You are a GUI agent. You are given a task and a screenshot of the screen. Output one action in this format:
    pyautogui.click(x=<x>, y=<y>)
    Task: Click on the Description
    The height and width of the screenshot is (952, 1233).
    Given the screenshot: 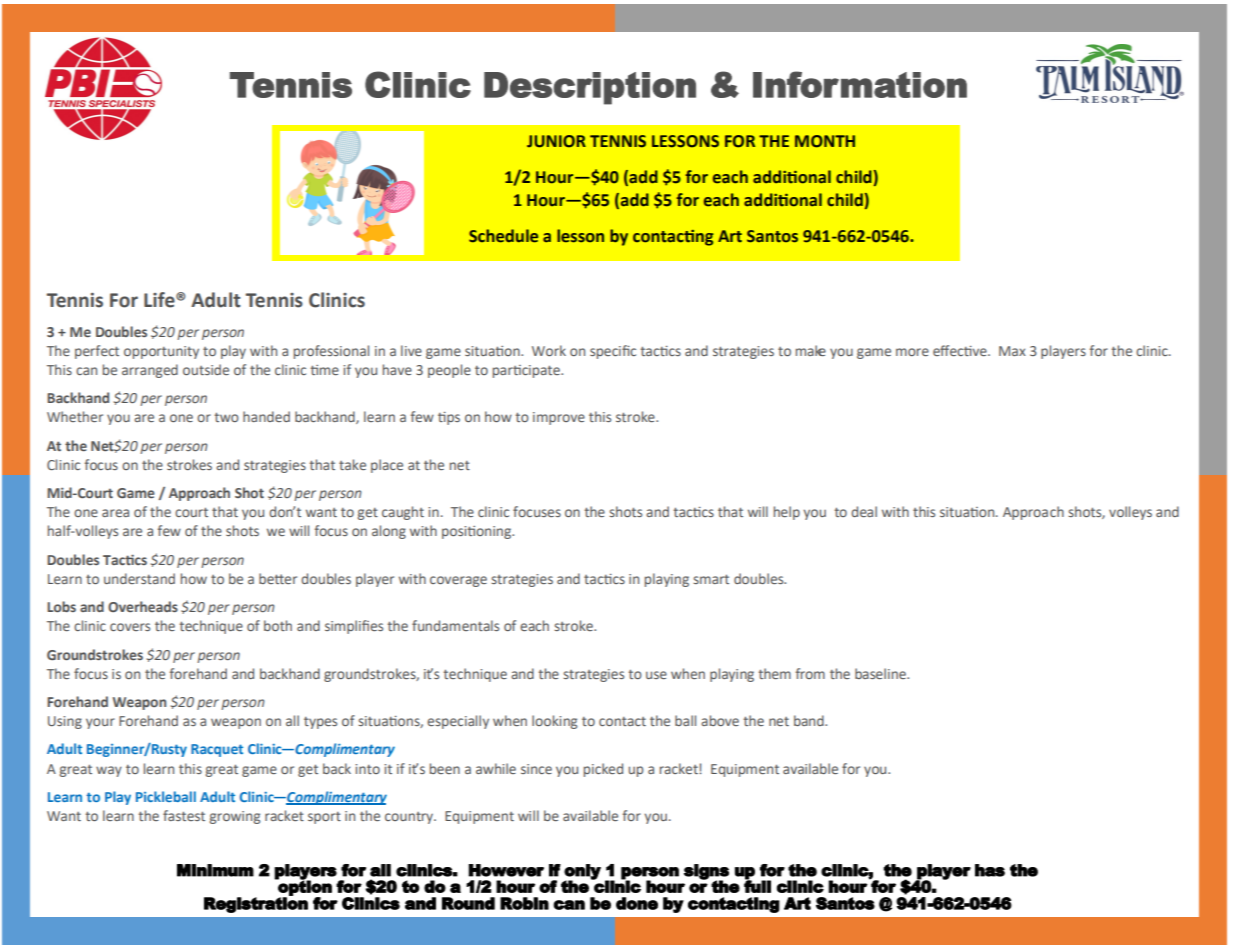 What is the action you would take?
    pyautogui.click(x=590, y=88)
